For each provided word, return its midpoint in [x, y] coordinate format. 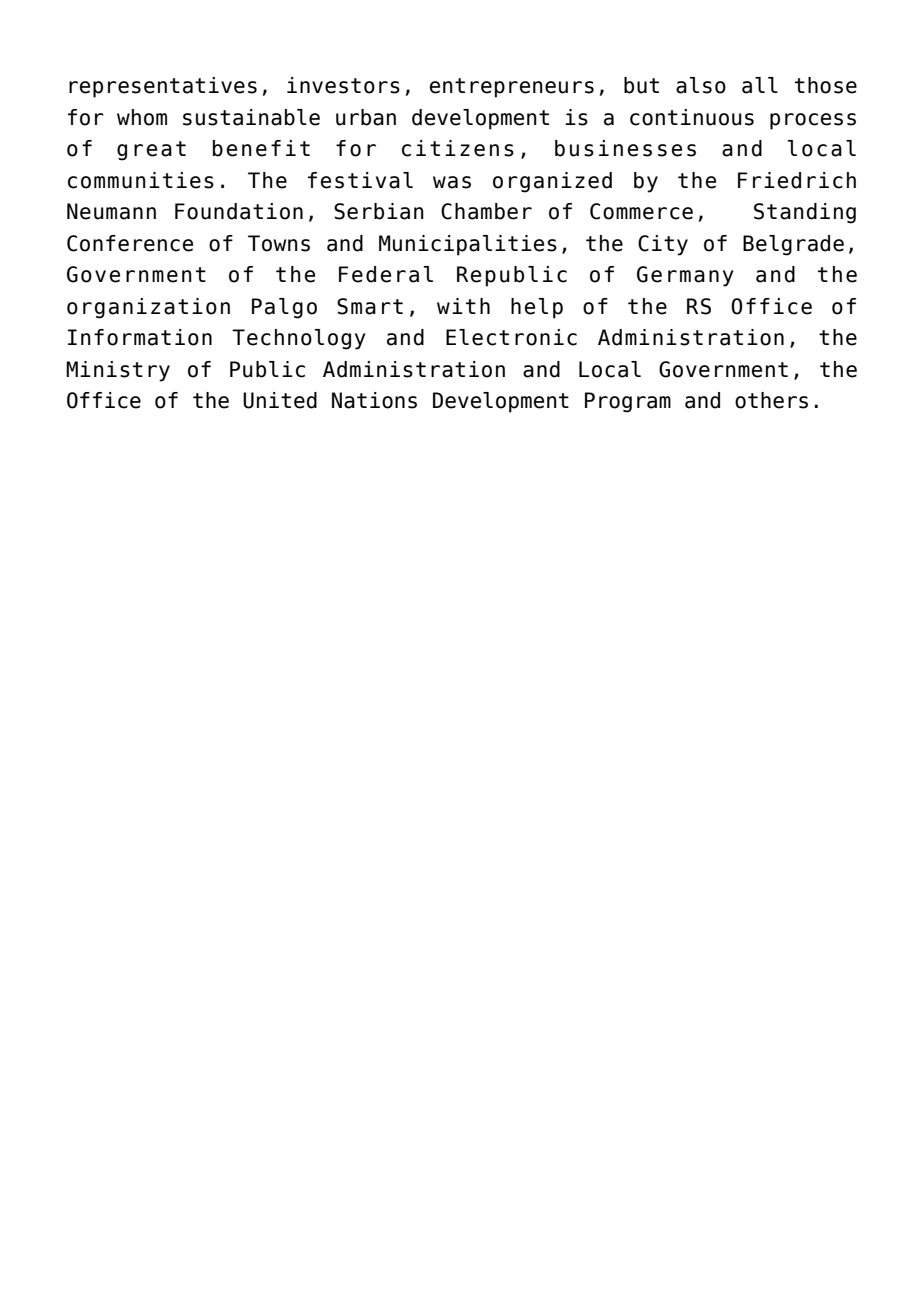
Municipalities [468, 245]
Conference [130, 243]
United [280, 400]
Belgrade [793, 245]
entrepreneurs [512, 88]
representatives [163, 87]
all [760, 85]
